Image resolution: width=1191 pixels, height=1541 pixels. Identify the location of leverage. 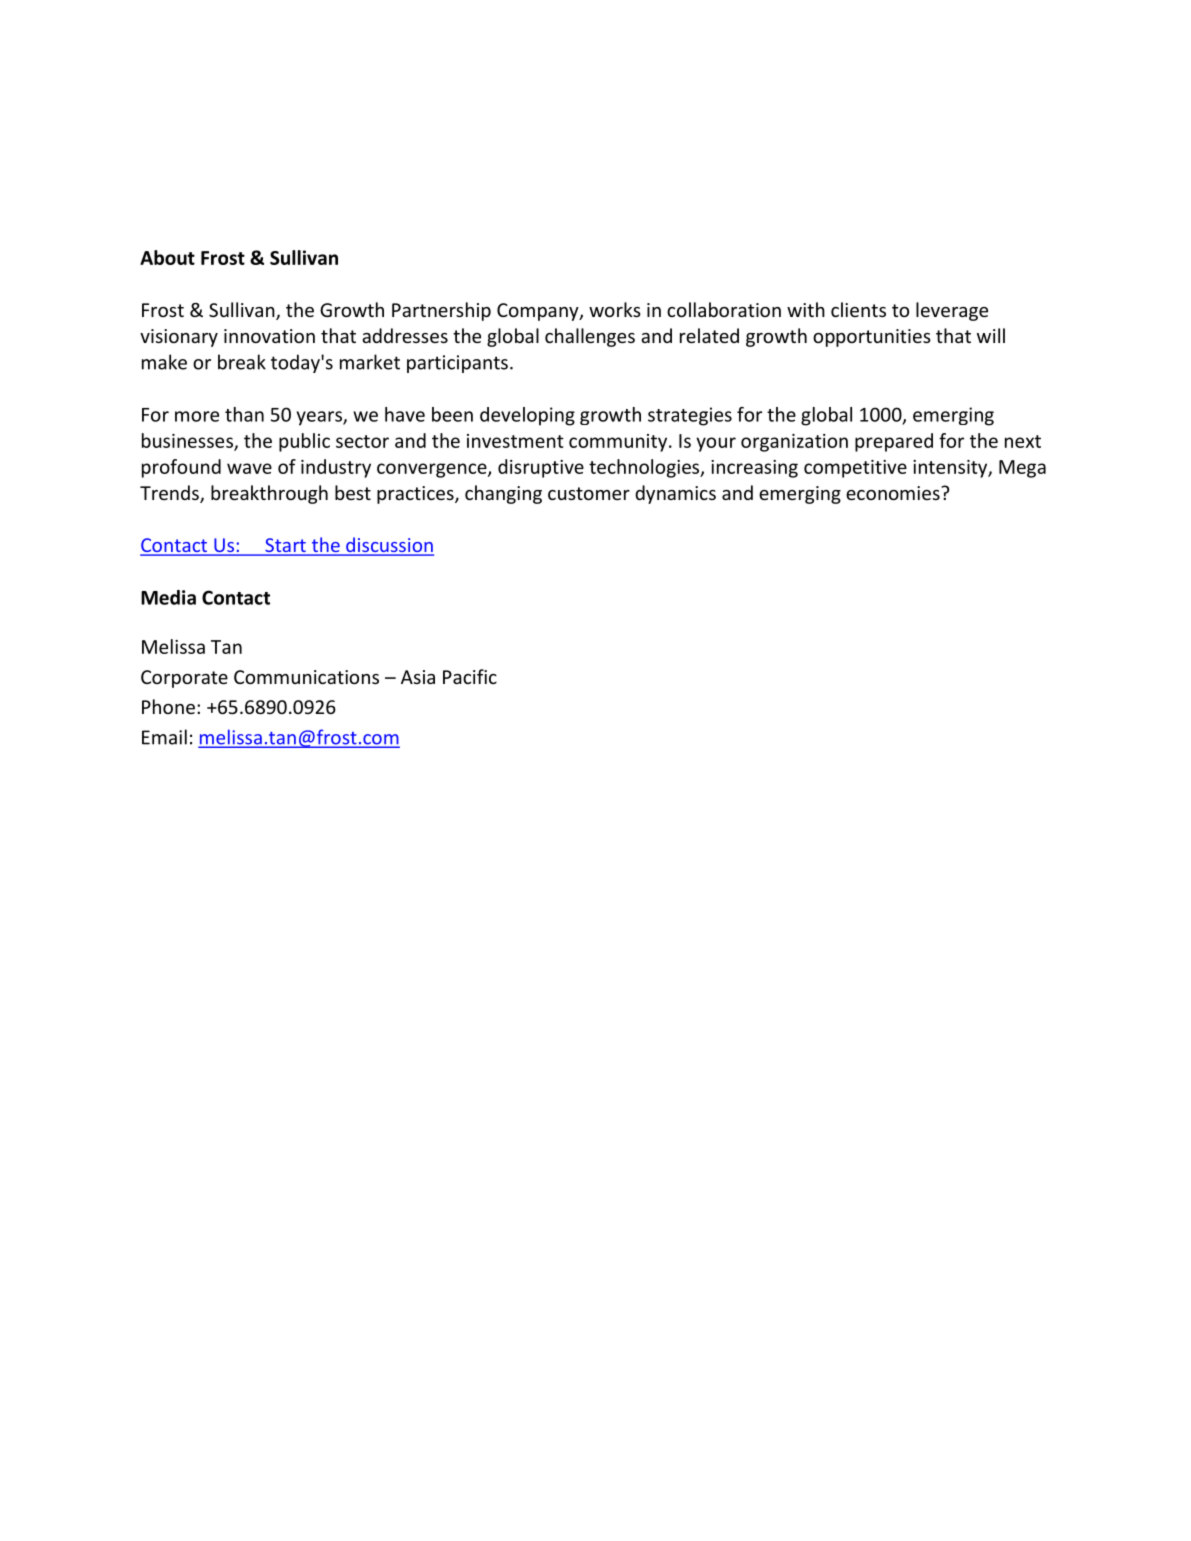
(952, 311).
